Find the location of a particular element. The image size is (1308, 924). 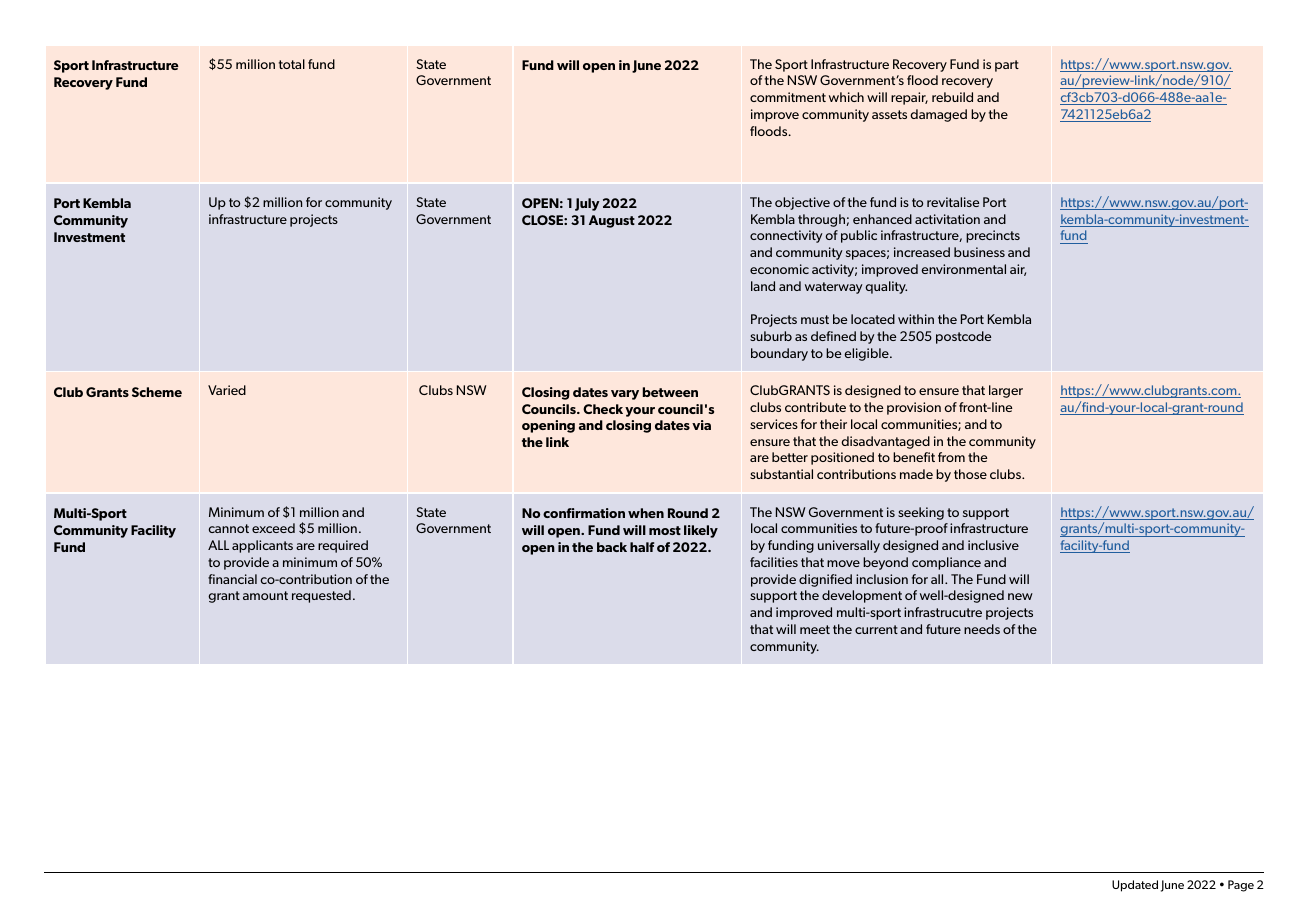

commitment is located at coordinates (788, 97).
